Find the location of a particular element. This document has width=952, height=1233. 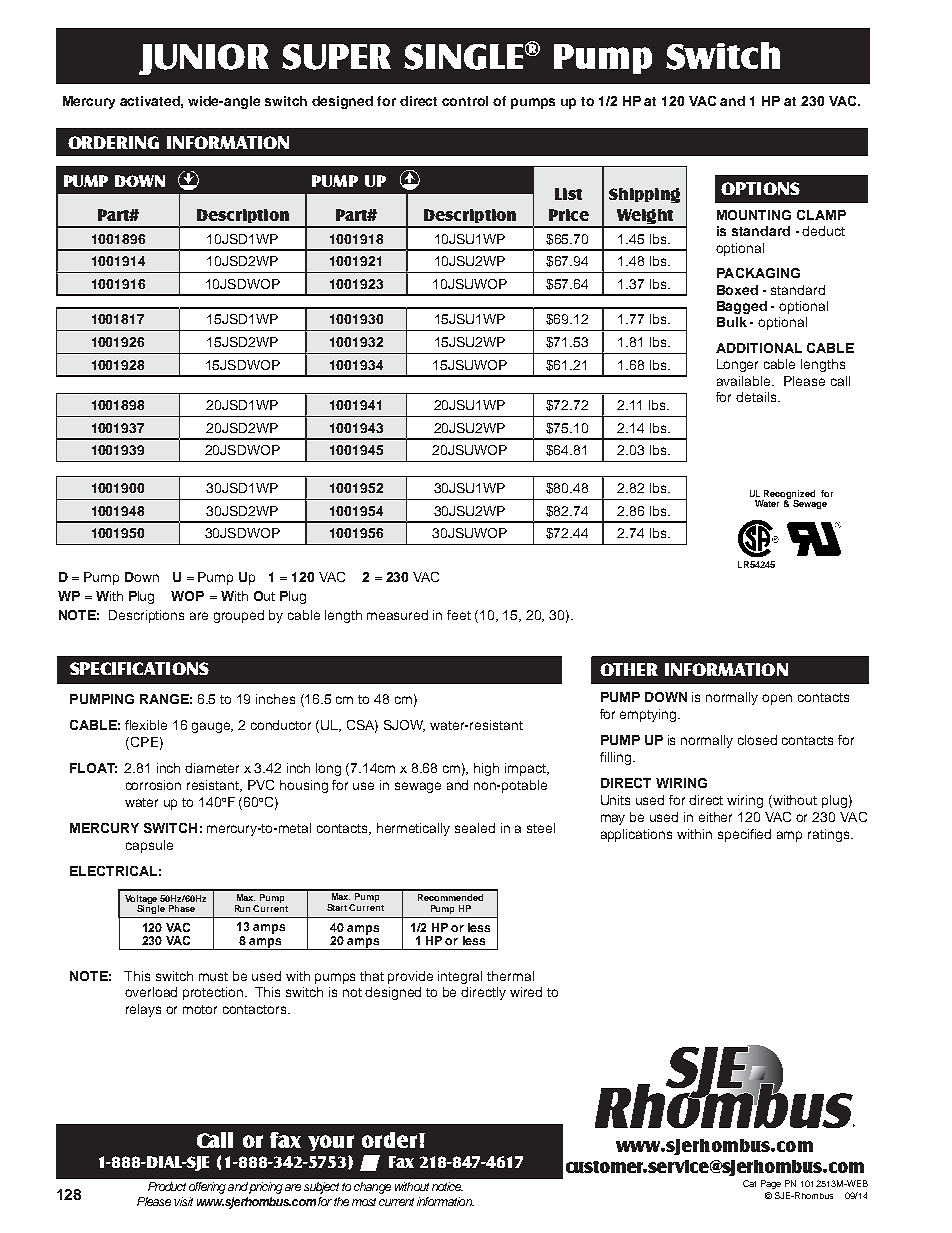

visit is located at coordinates (183, 1201).
